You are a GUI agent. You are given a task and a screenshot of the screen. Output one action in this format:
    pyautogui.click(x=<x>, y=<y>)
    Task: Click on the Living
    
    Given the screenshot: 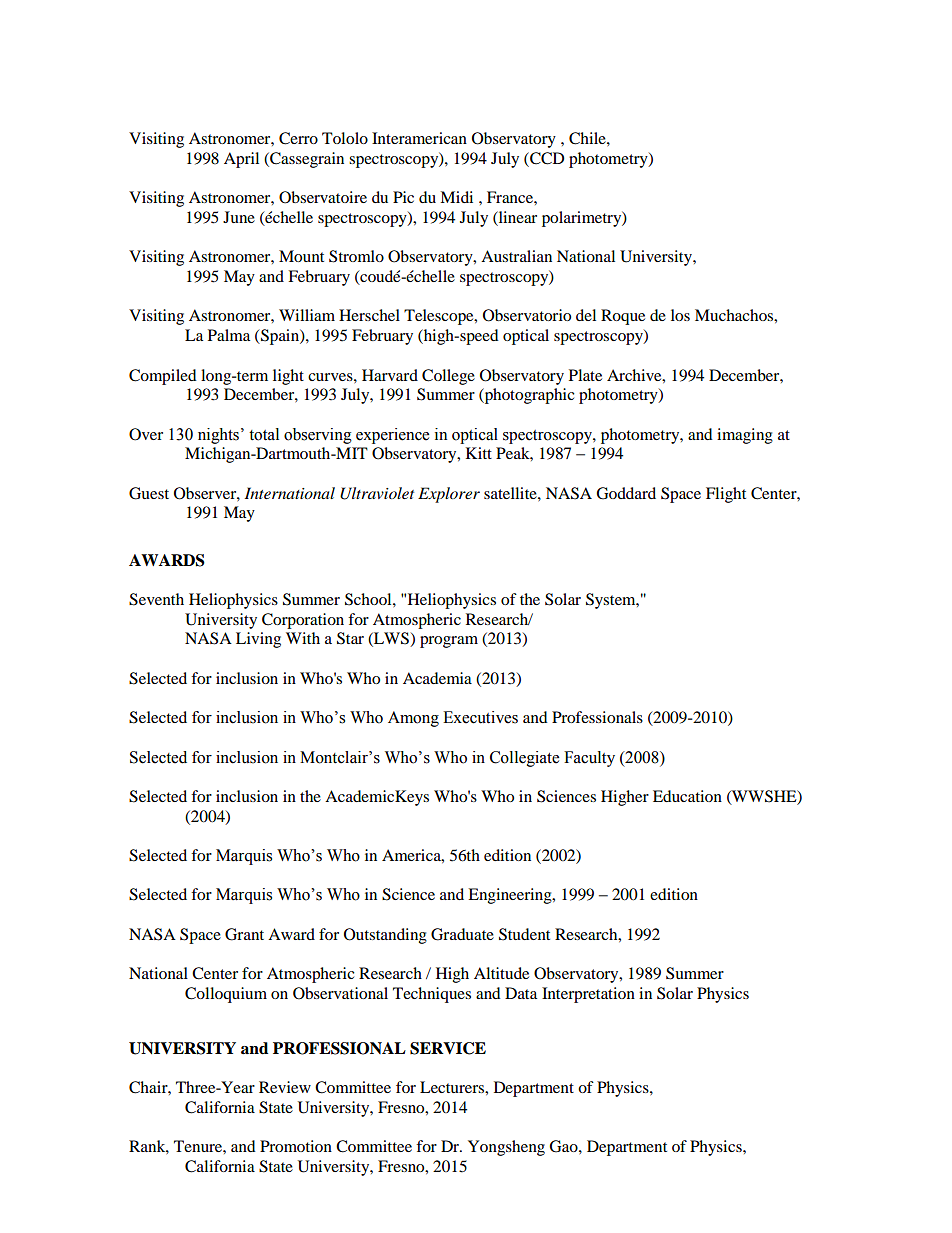 What is the action you would take?
    pyautogui.click(x=258, y=640)
